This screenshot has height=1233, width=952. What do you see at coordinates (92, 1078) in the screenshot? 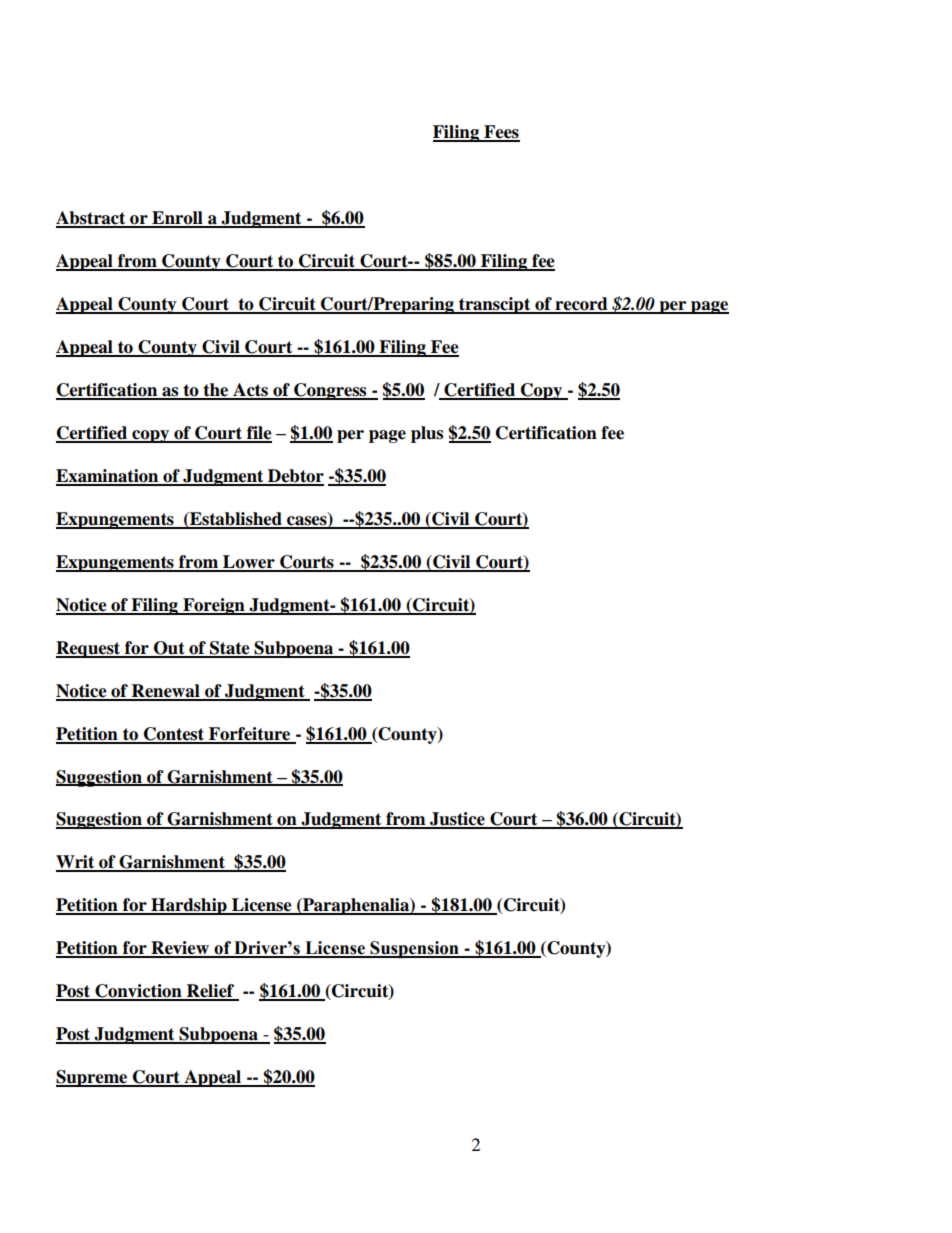
I see `Supreme` at bounding box center [92, 1078].
